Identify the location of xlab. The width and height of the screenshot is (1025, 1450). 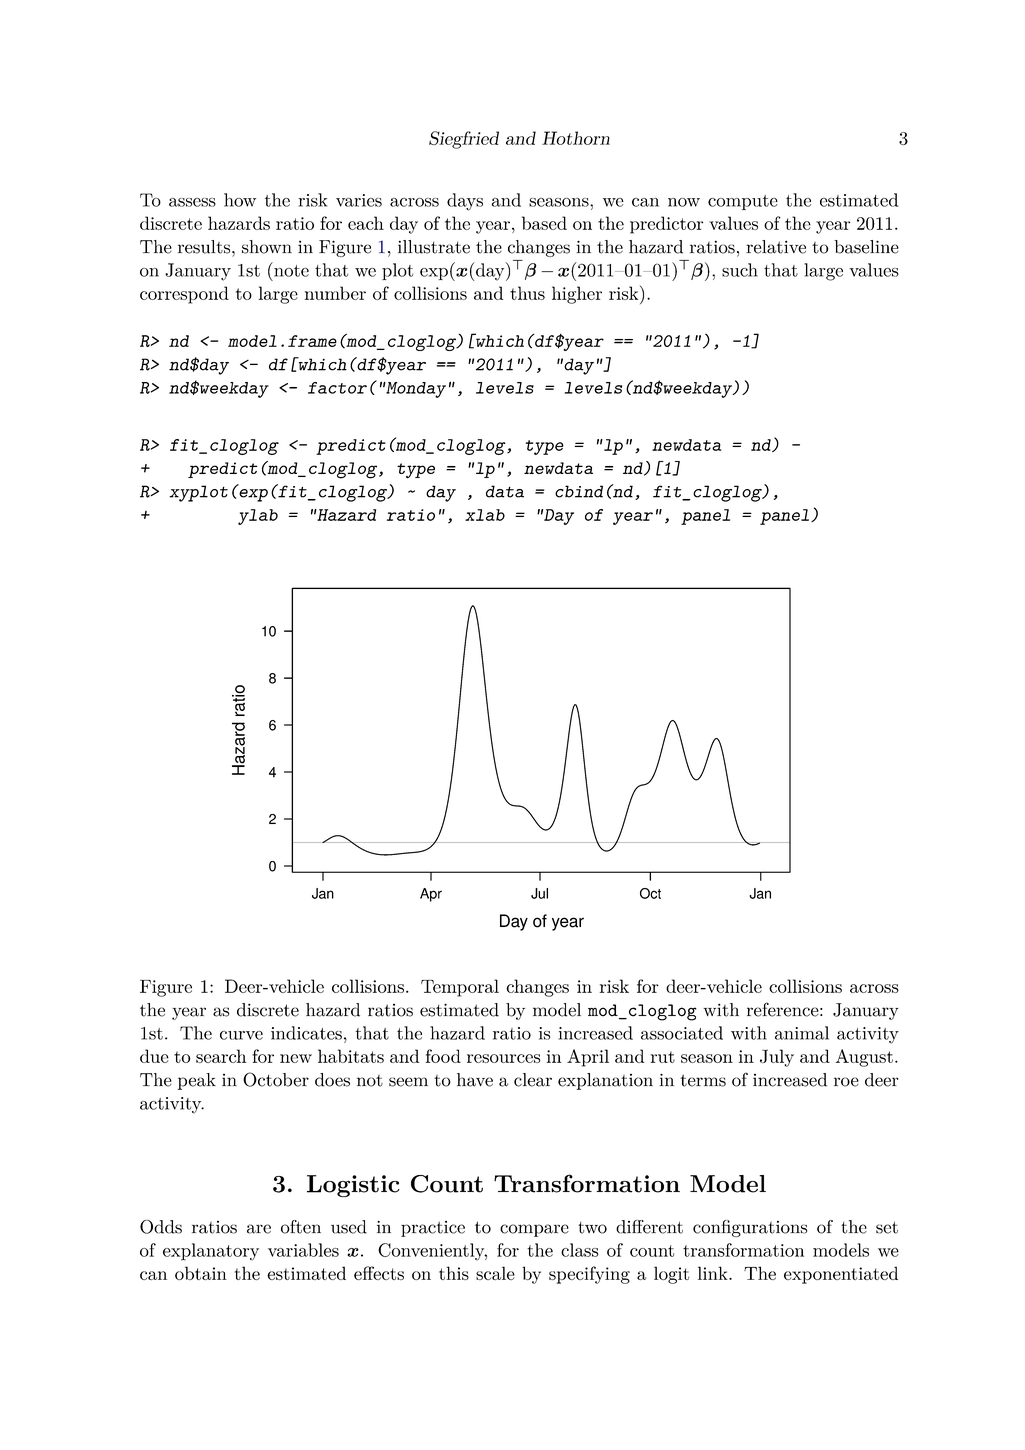
(485, 515).
